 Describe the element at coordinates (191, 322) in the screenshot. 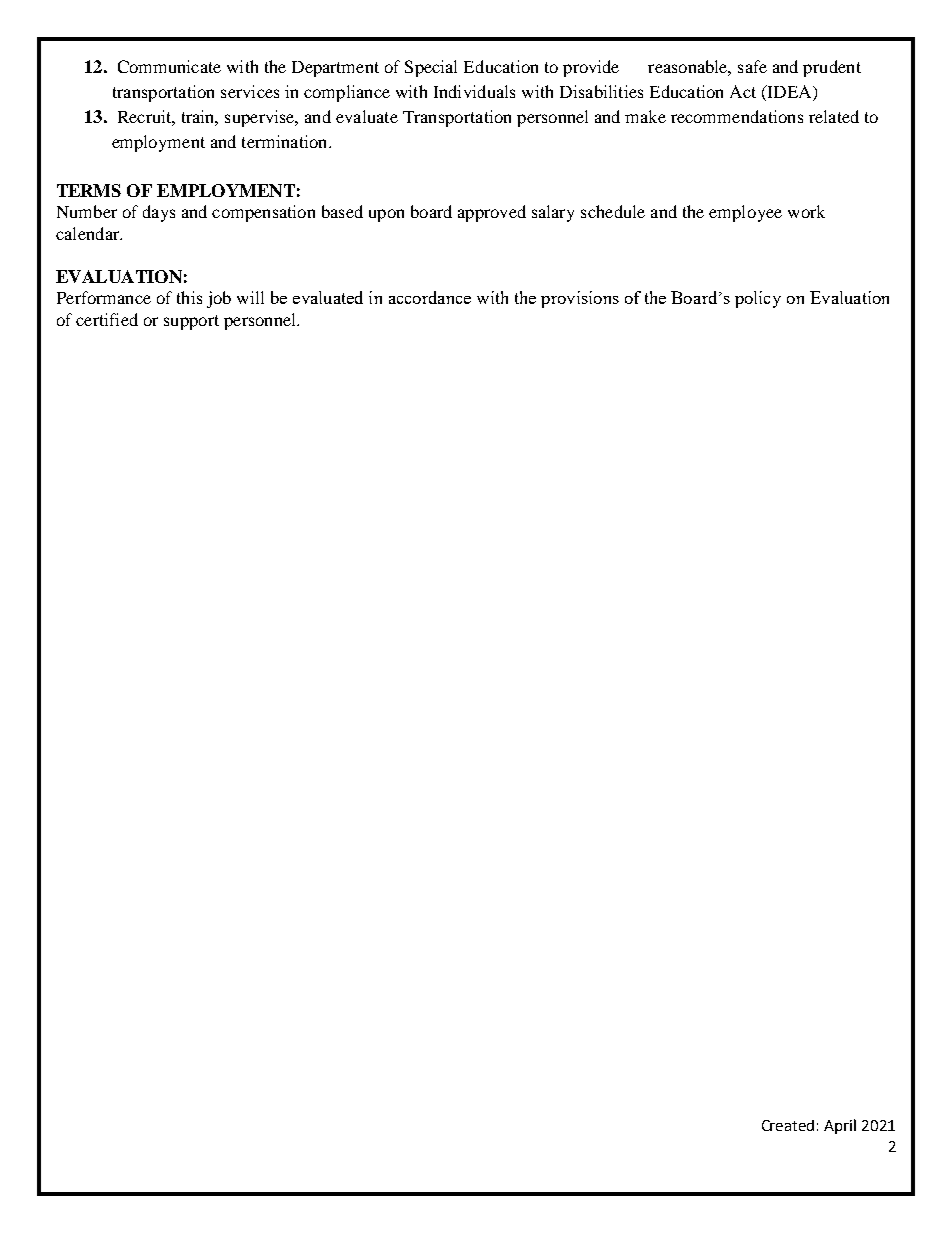

I see `support` at that location.
